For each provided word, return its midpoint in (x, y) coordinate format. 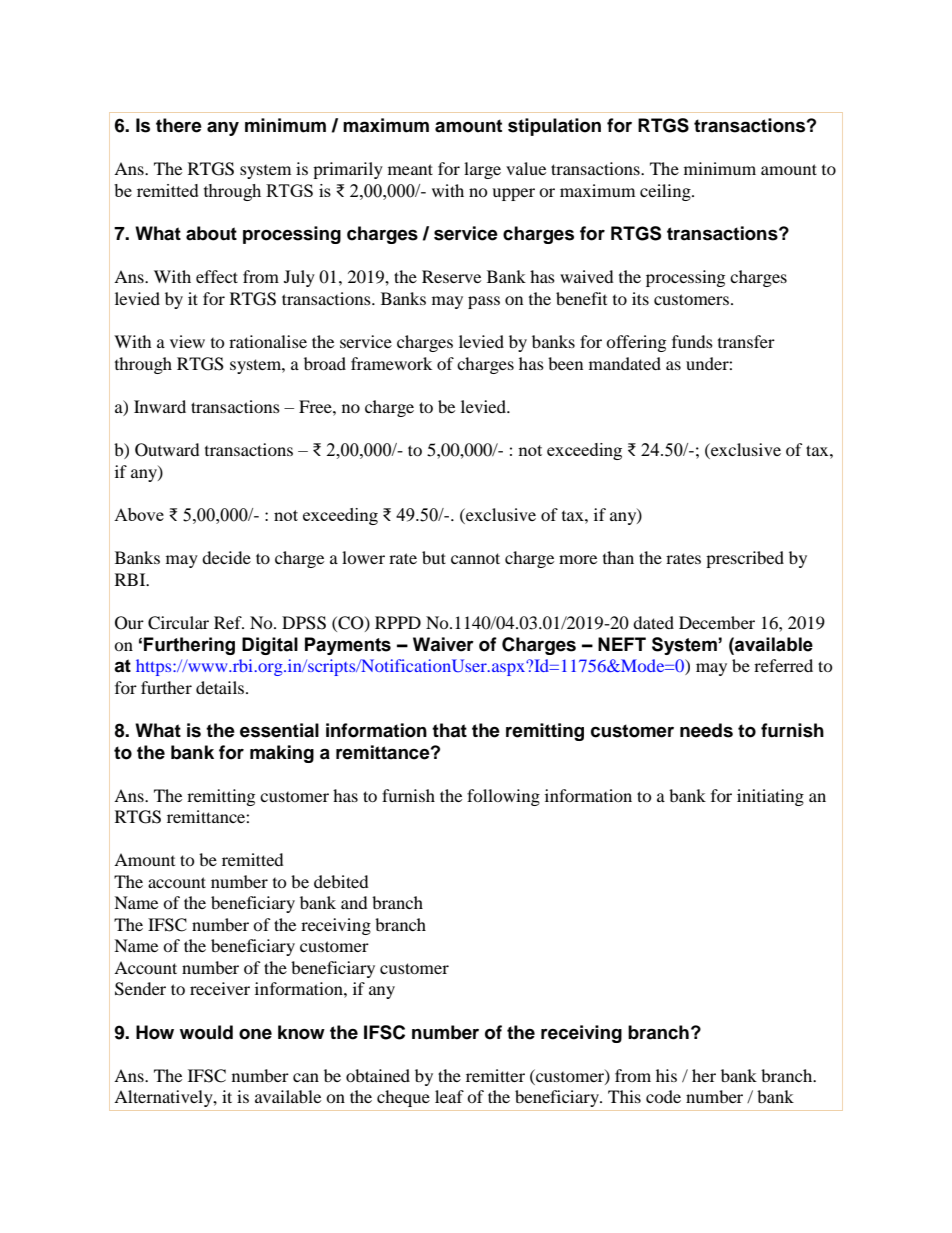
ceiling (666, 192)
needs (706, 730)
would (206, 1032)
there (179, 125)
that (449, 730)
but (434, 557)
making (282, 754)
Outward (167, 450)
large (482, 170)
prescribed (745, 559)
